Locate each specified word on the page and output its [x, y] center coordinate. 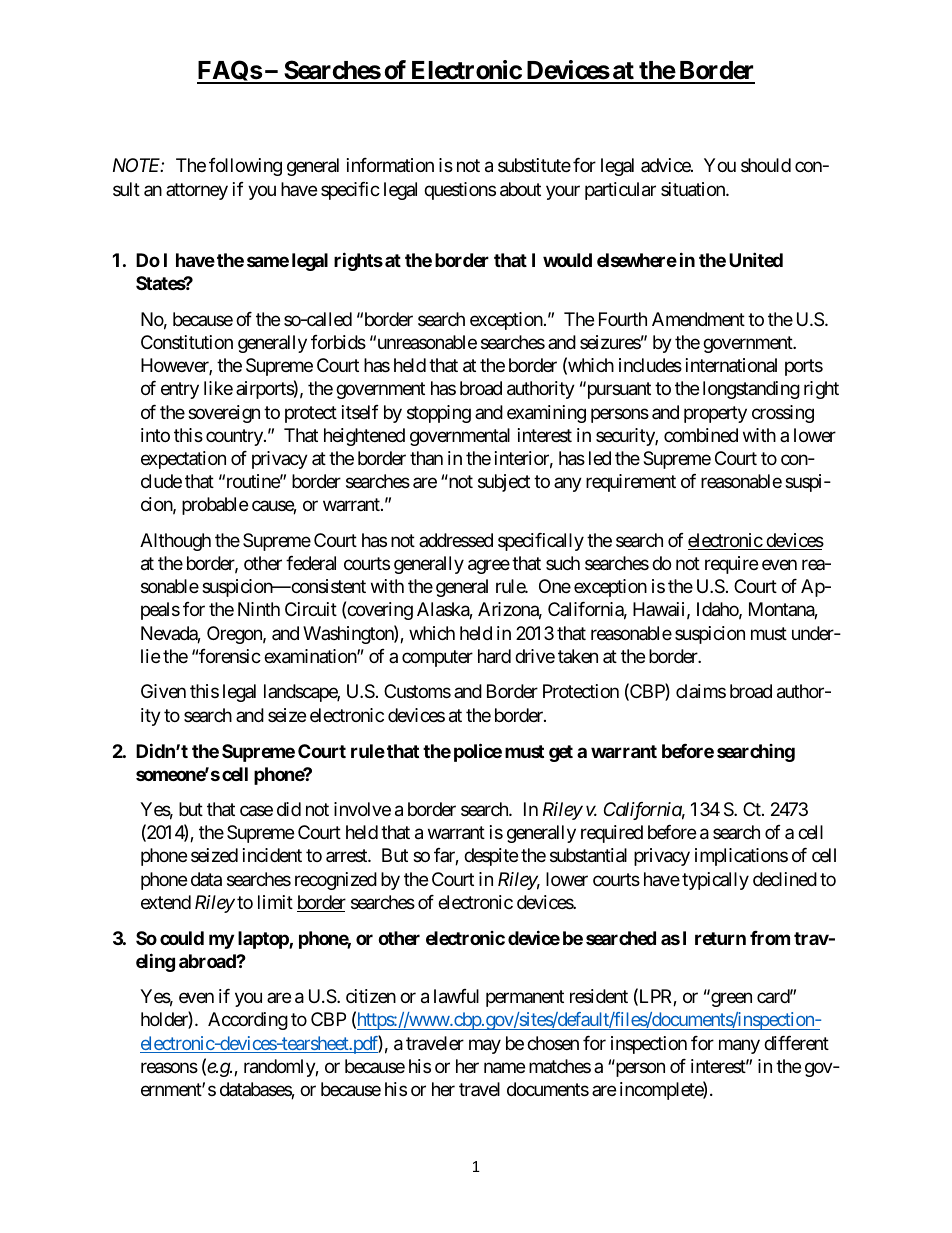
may [485, 1046]
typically [715, 881]
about [520, 189]
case [256, 811]
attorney [197, 191]
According [248, 1021]
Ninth [259, 609]
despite [491, 857]
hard [494, 656]
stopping [439, 414]
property [715, 414]
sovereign [224, 414]
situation [694, 189]
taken [578, 656]
